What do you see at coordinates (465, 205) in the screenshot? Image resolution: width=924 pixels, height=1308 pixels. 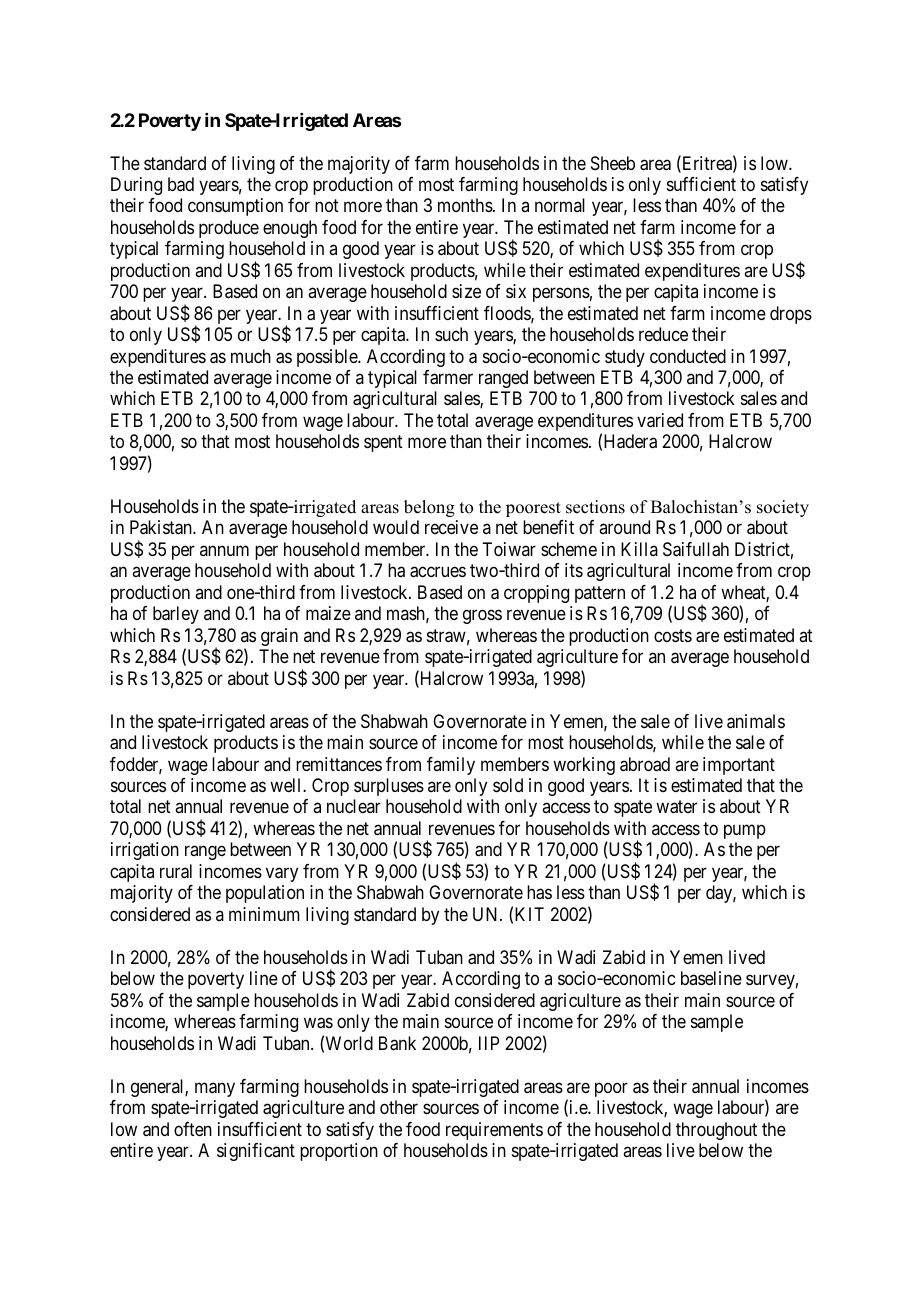 I see `months` at bounding box center [465, 205].
